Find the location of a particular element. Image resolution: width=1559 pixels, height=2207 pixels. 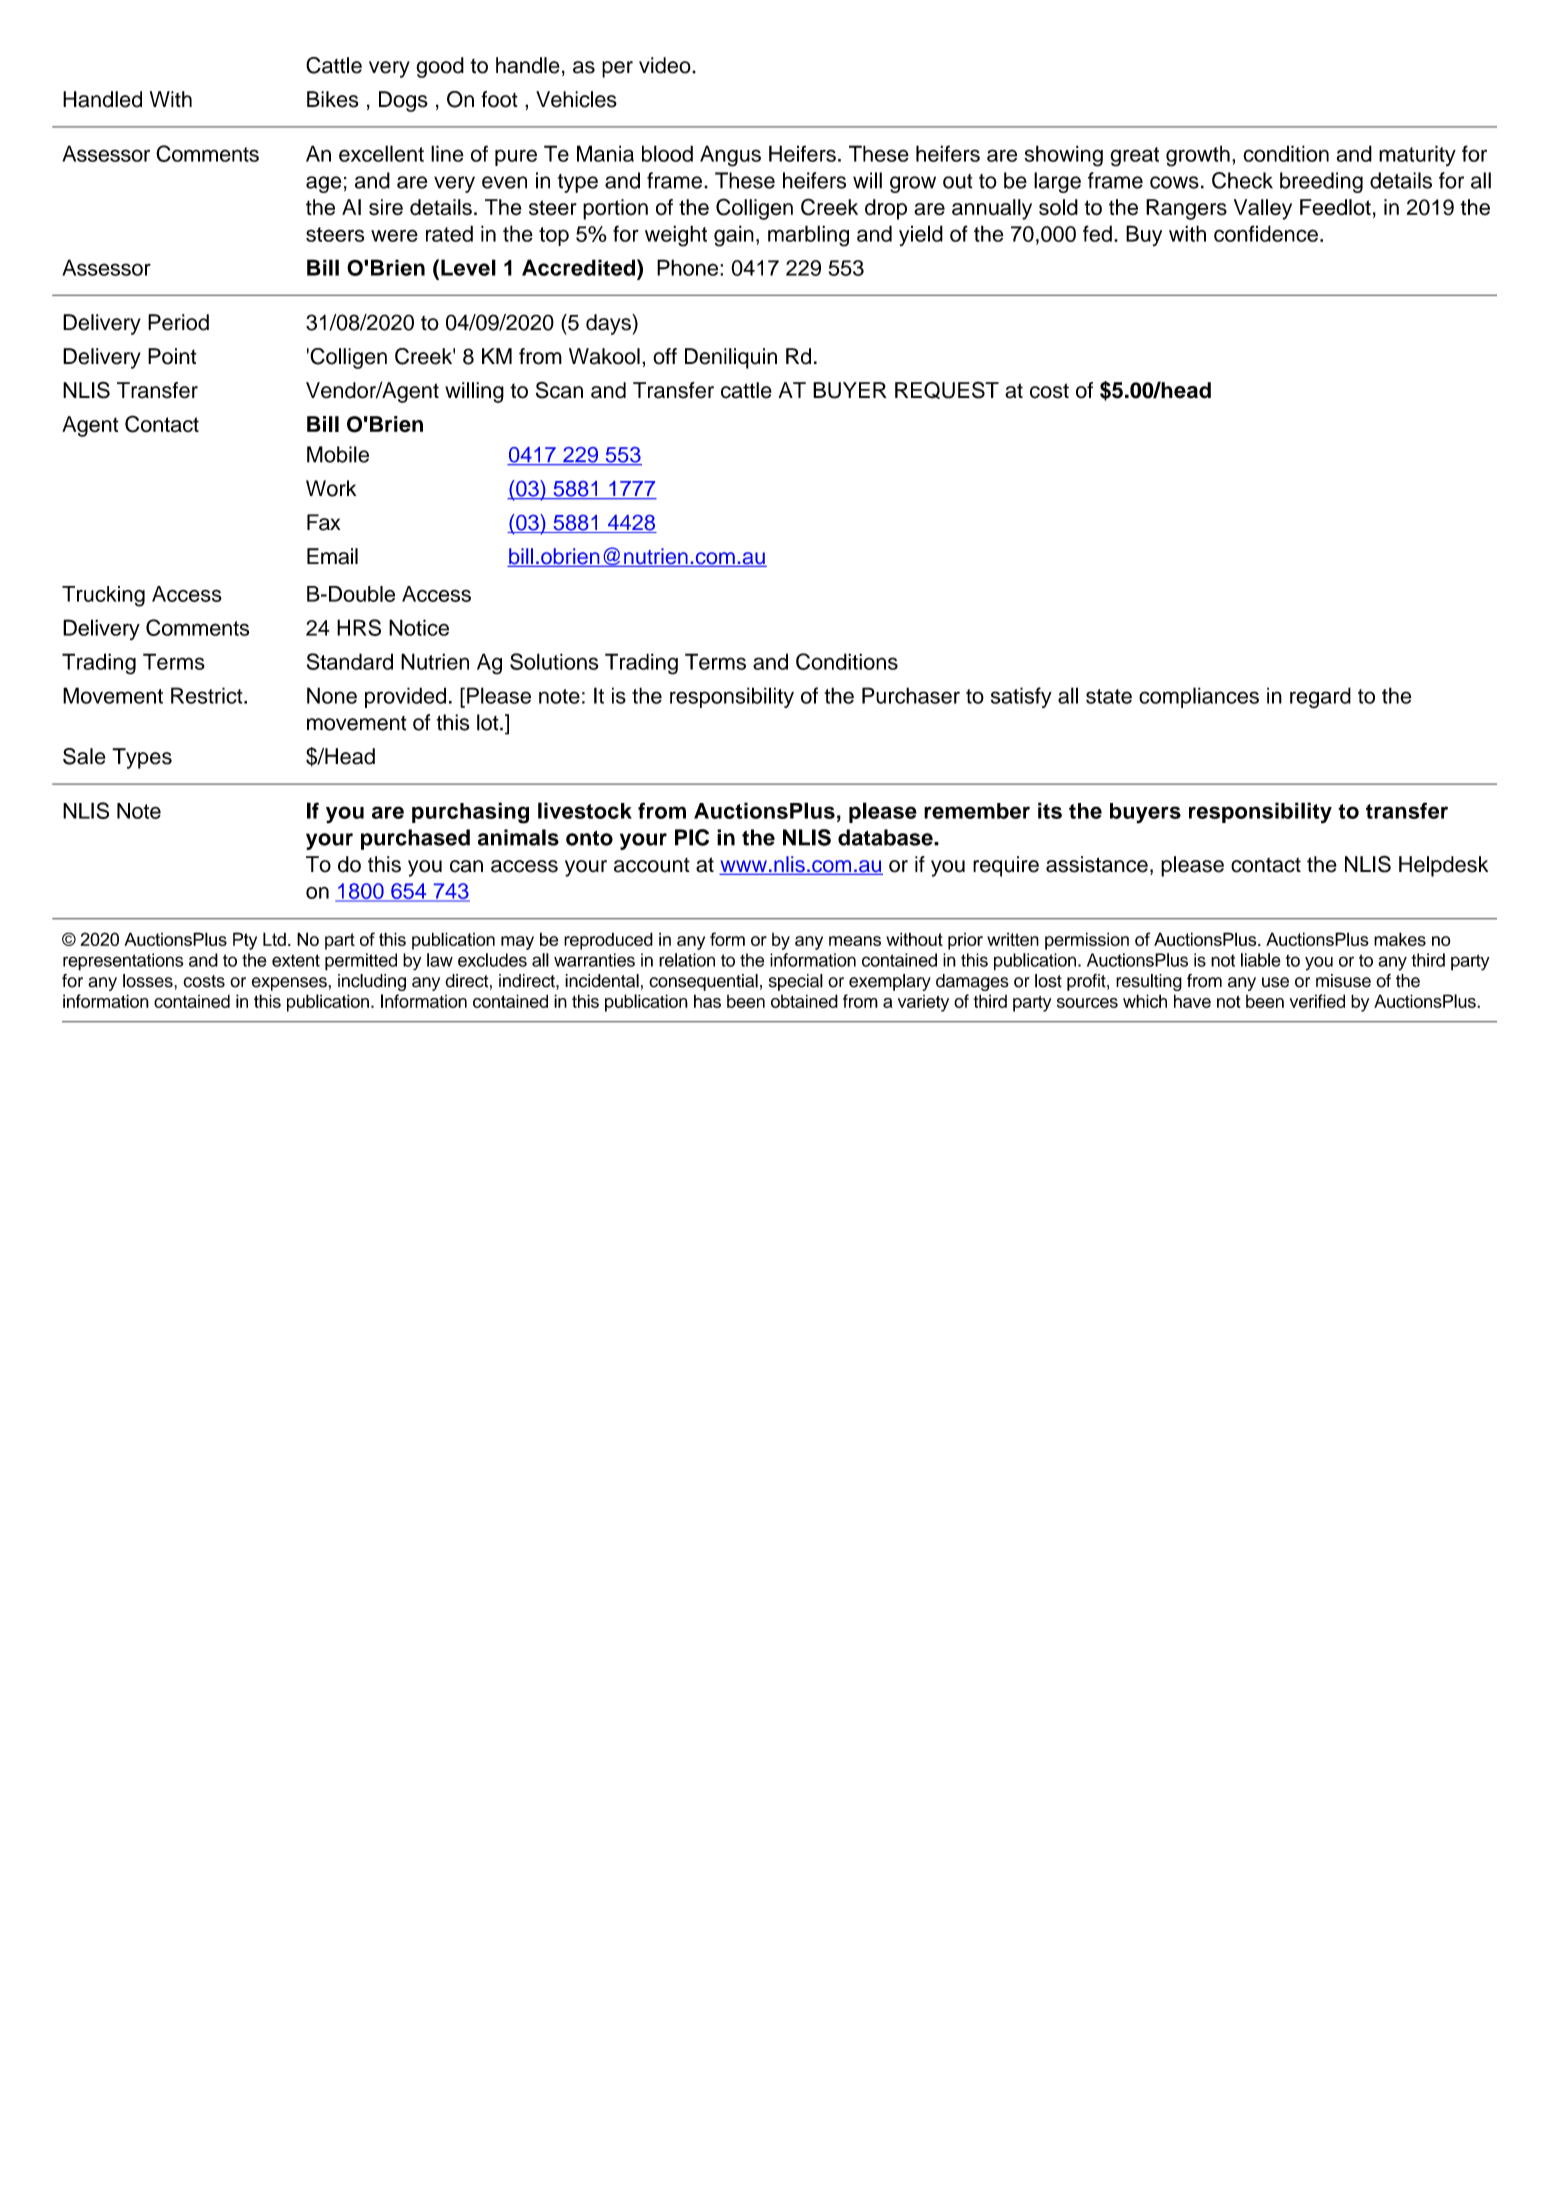

Sale is located at coordinates (84, 756).
